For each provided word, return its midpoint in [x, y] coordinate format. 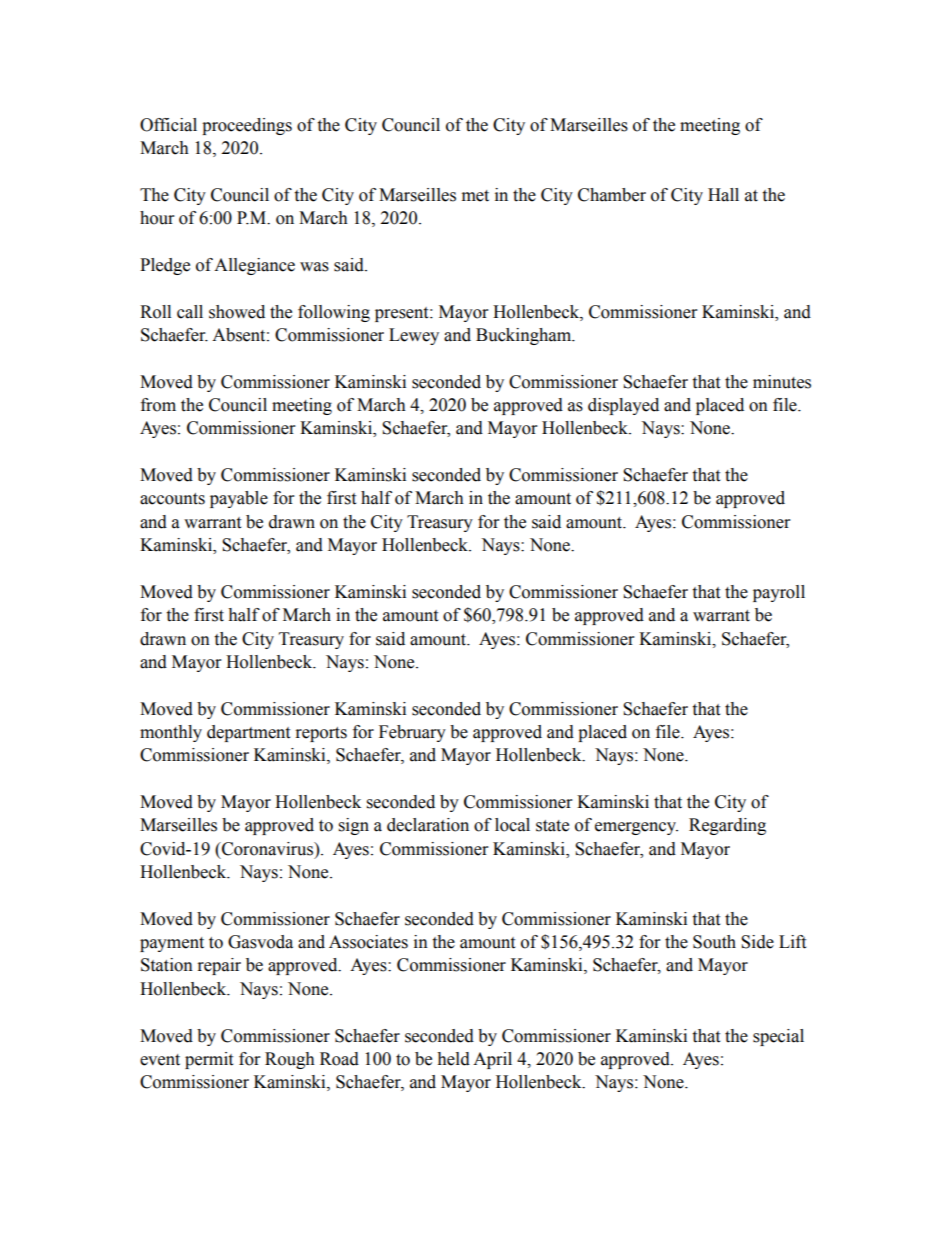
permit [209, 1060]
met [475, 196]
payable [239, 499]
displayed [623, 406]
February [412, 733]
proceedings [247, 126]
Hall [723, 195]
